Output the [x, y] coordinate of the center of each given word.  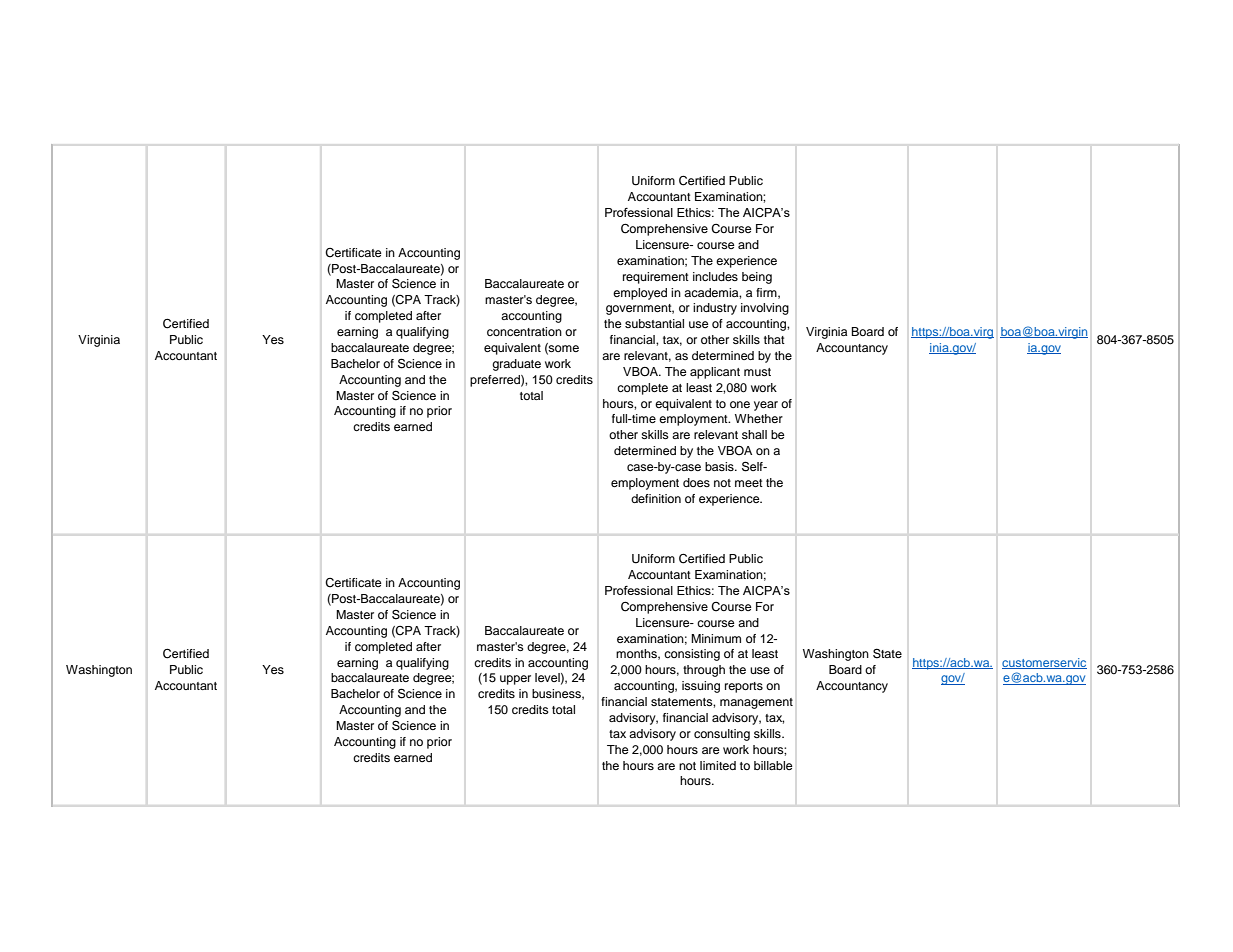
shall [754, 434]
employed [640, 294]
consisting [692, 655]
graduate [516, 365]
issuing [701, 687]
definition [656, 498]
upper [515, 680]
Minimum [716, 638]
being [757, 278]
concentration [524, 331]
